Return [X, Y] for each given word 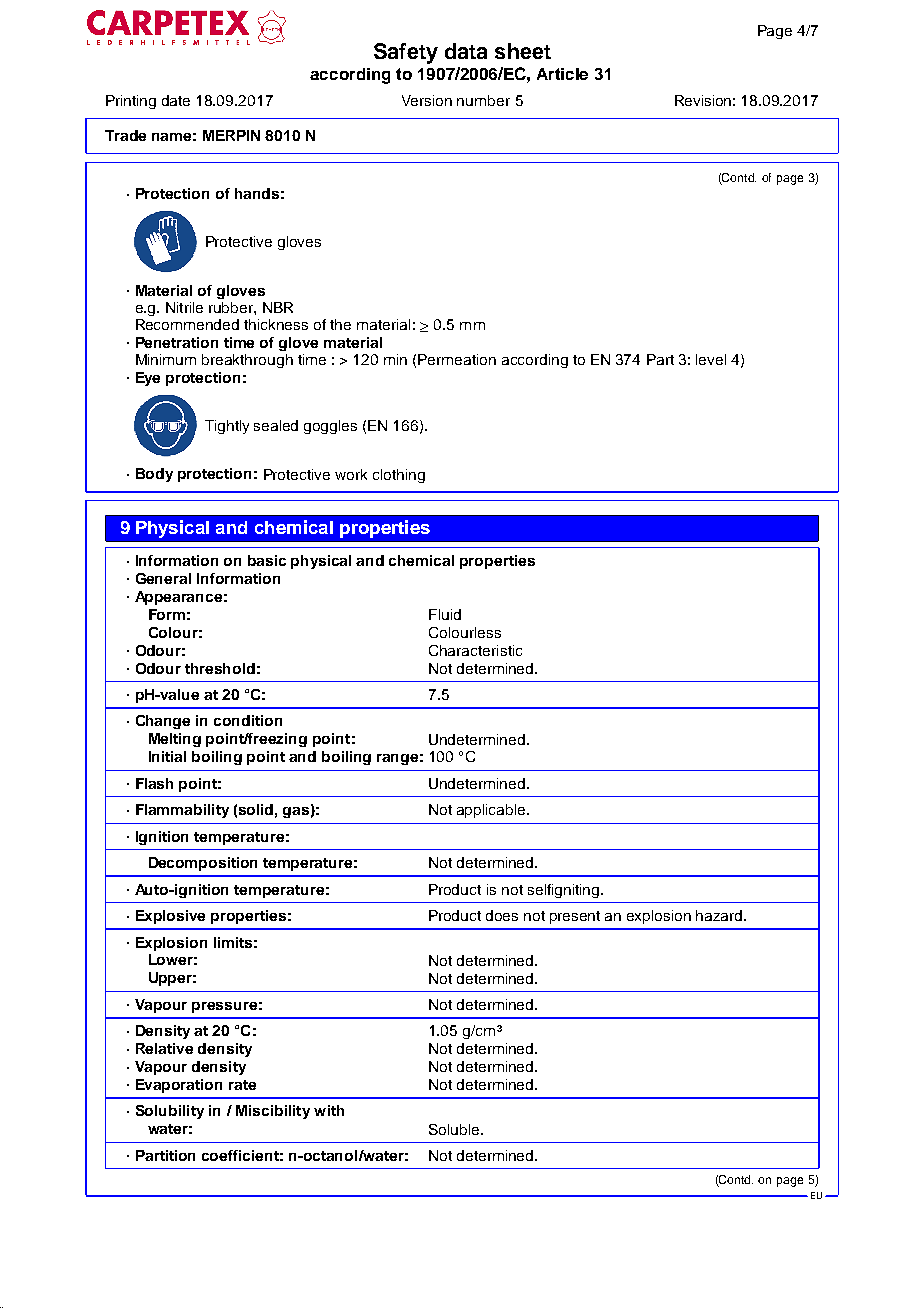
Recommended [187, 324]
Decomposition [203, 864]
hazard [720, 915]
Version [427, 100]
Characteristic [475, 650]
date [176, 100]
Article [562, 74]
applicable [492, 811]
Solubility [170, 1112]
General [163, 578]
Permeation [457, 359]
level [711, 359]
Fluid [445, 614]
